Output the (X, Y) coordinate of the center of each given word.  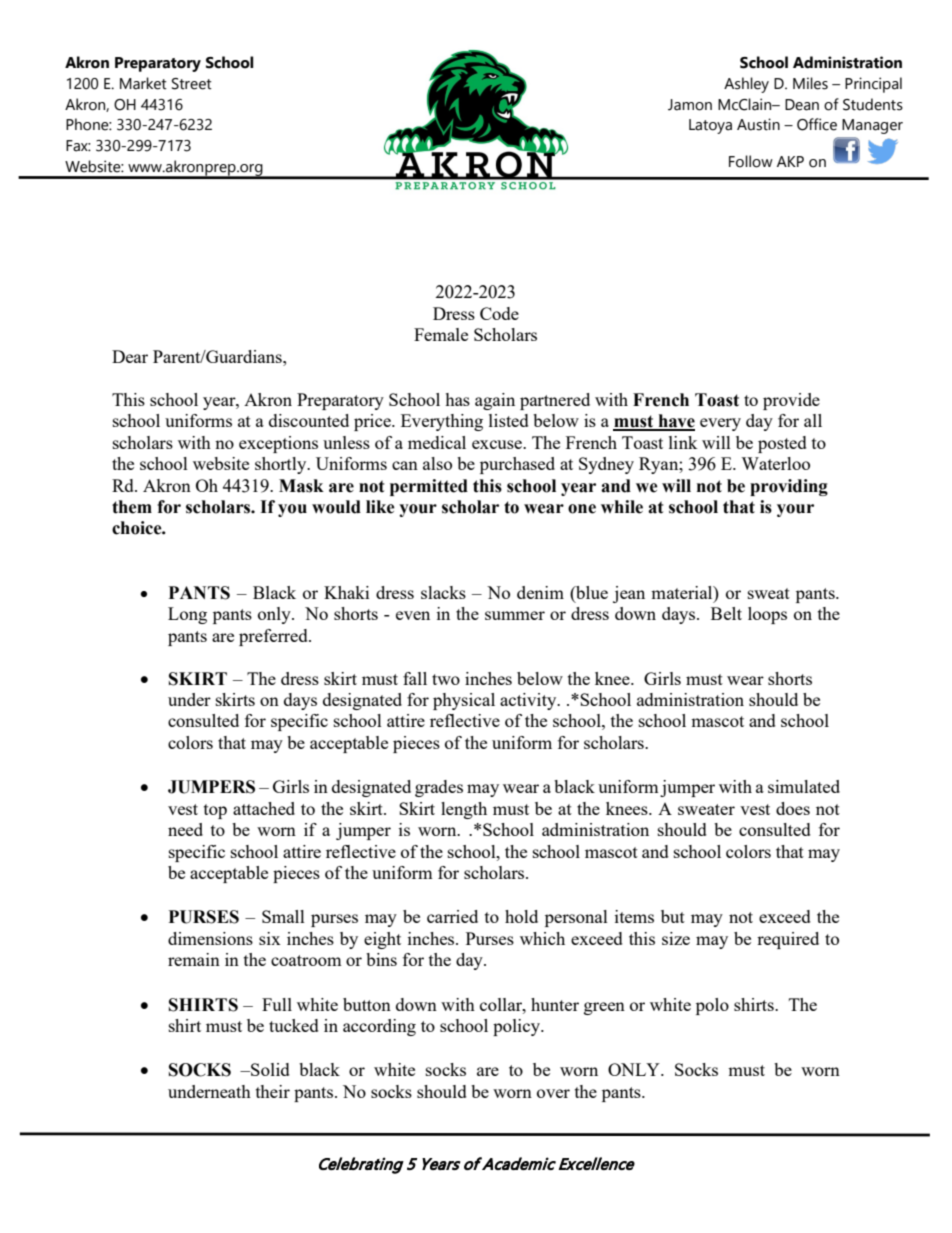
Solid (269, 1069)
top (215, 811)
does (793, 808)
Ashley (746, 85)
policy (517, 1027)
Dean (802, 105)
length (464, 810)
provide (791, 401)
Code (499, 313)
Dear (130, 356)
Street (192, 84)
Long (187, 615)
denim (540, 592)
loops (767, 615)
